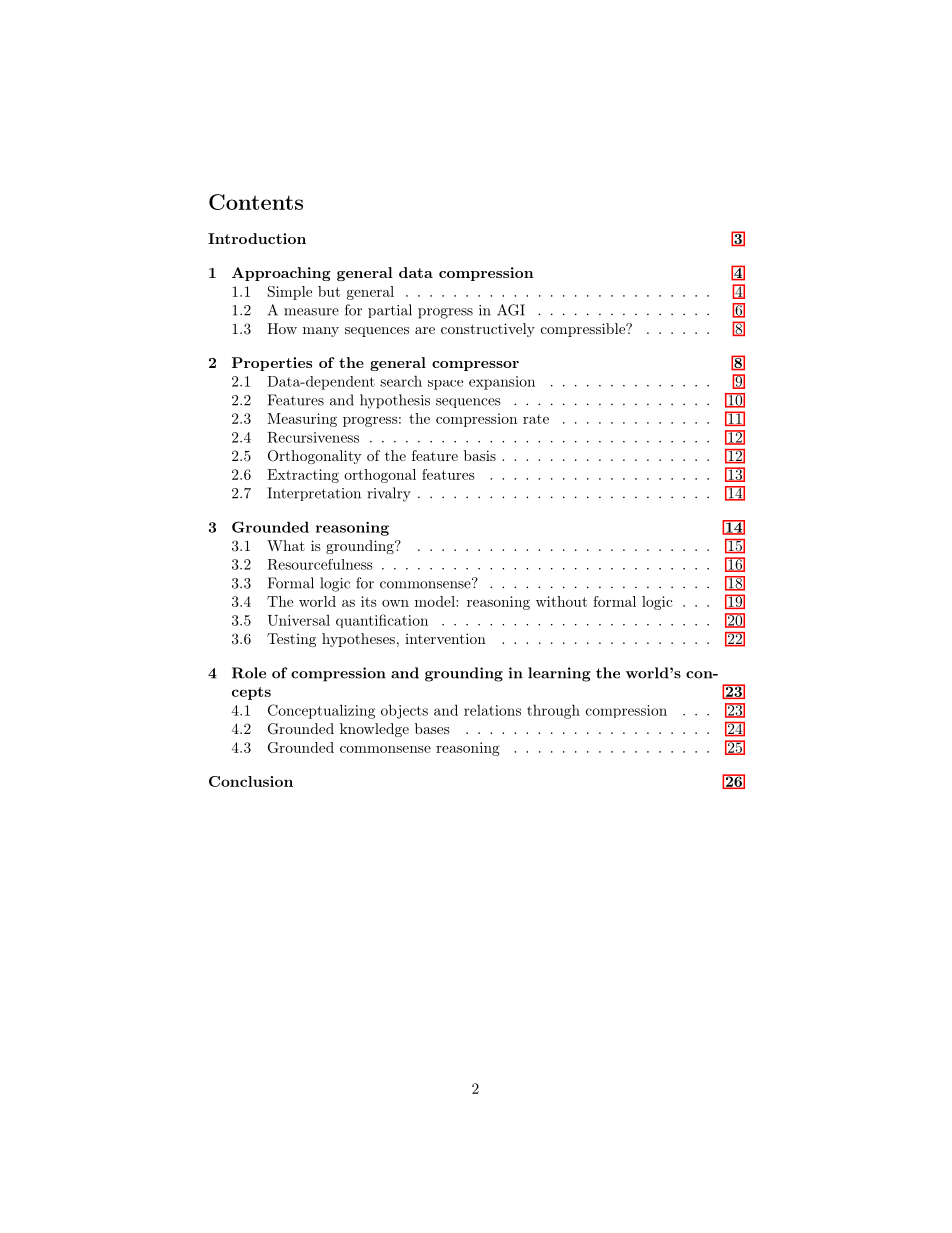 The image size is (952, 1233). I want to click on learning, so click(559, 674).
